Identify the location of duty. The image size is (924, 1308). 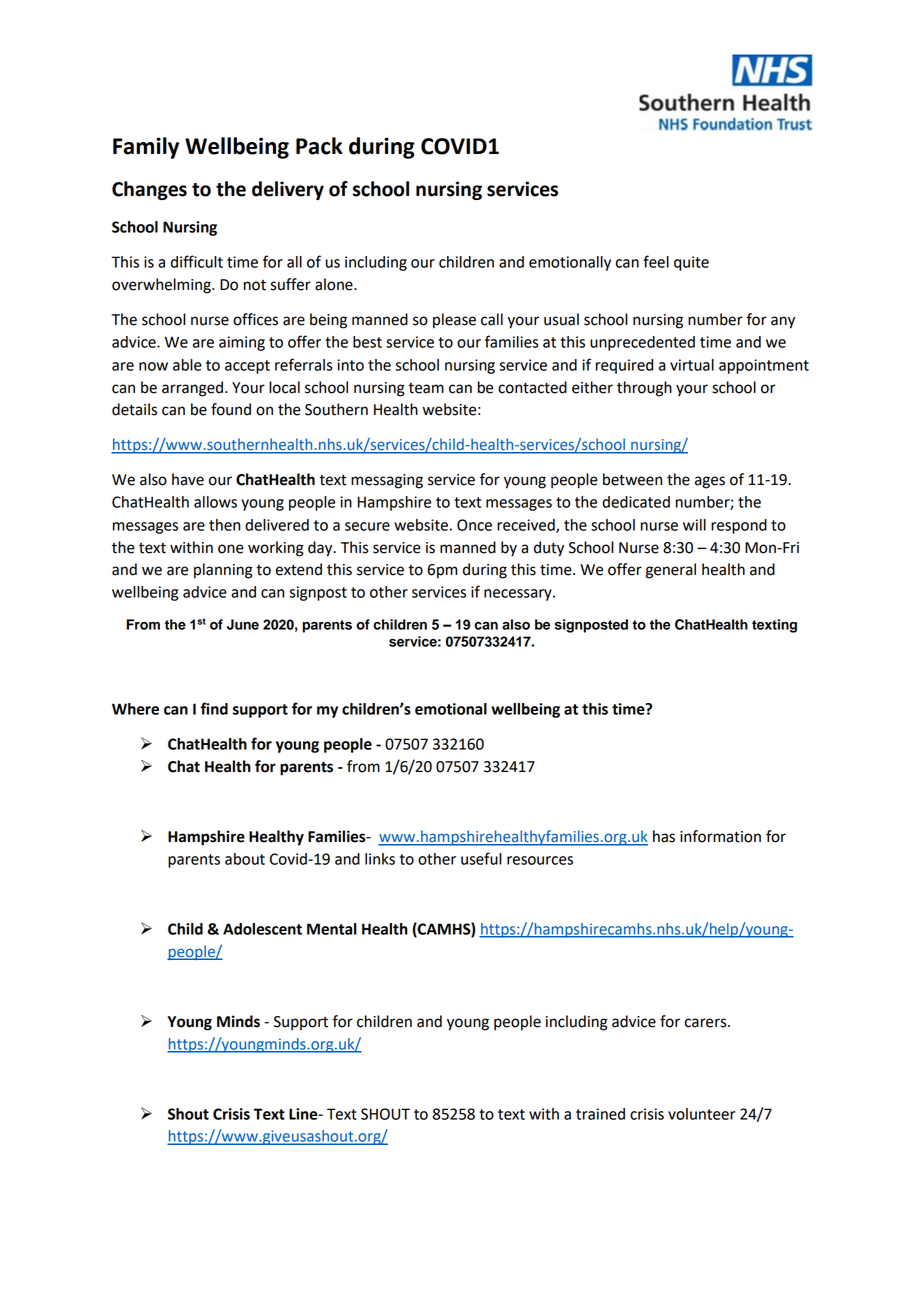
(549, 549).
